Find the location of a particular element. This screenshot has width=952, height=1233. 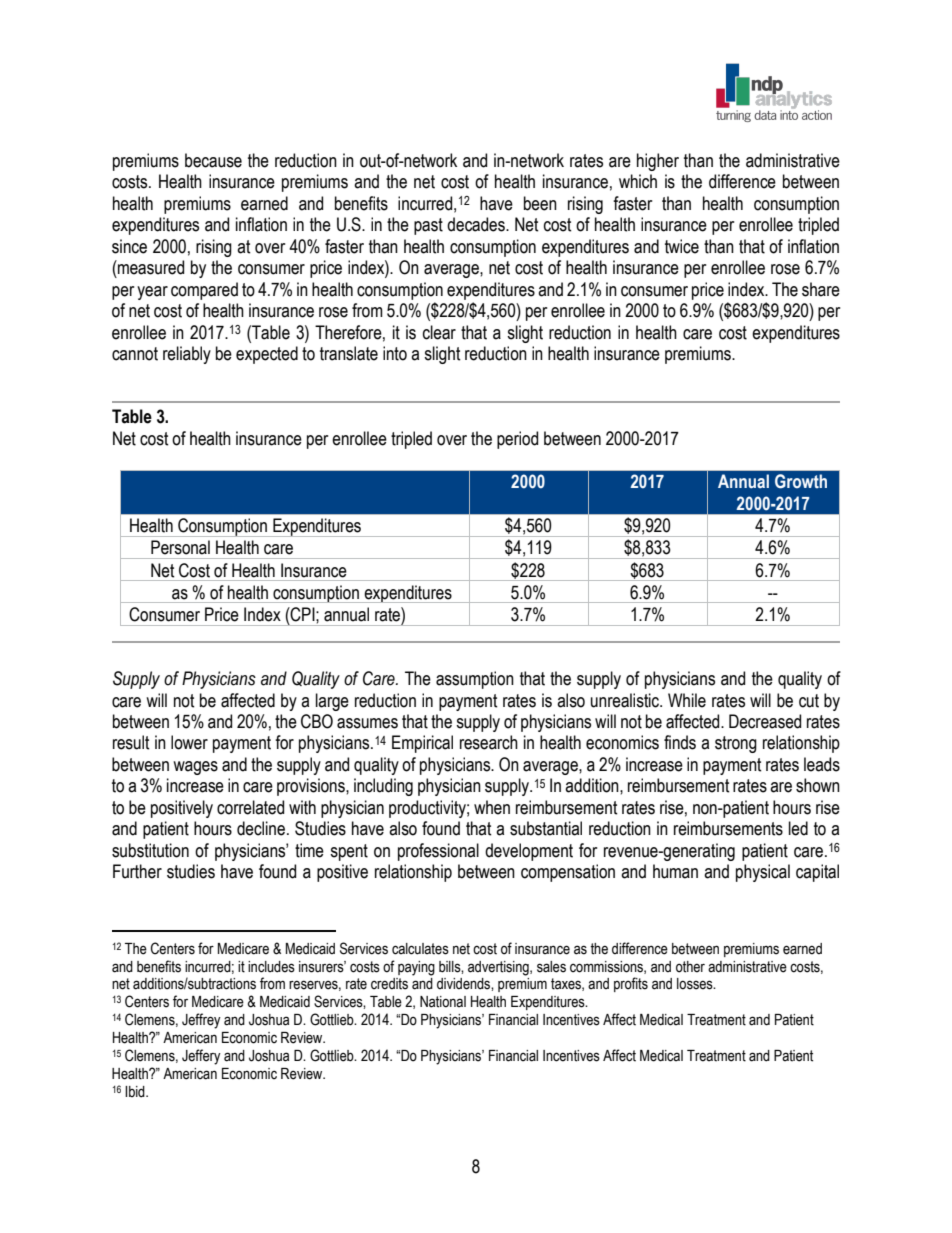

higher is located at coordinates (658, 162).
